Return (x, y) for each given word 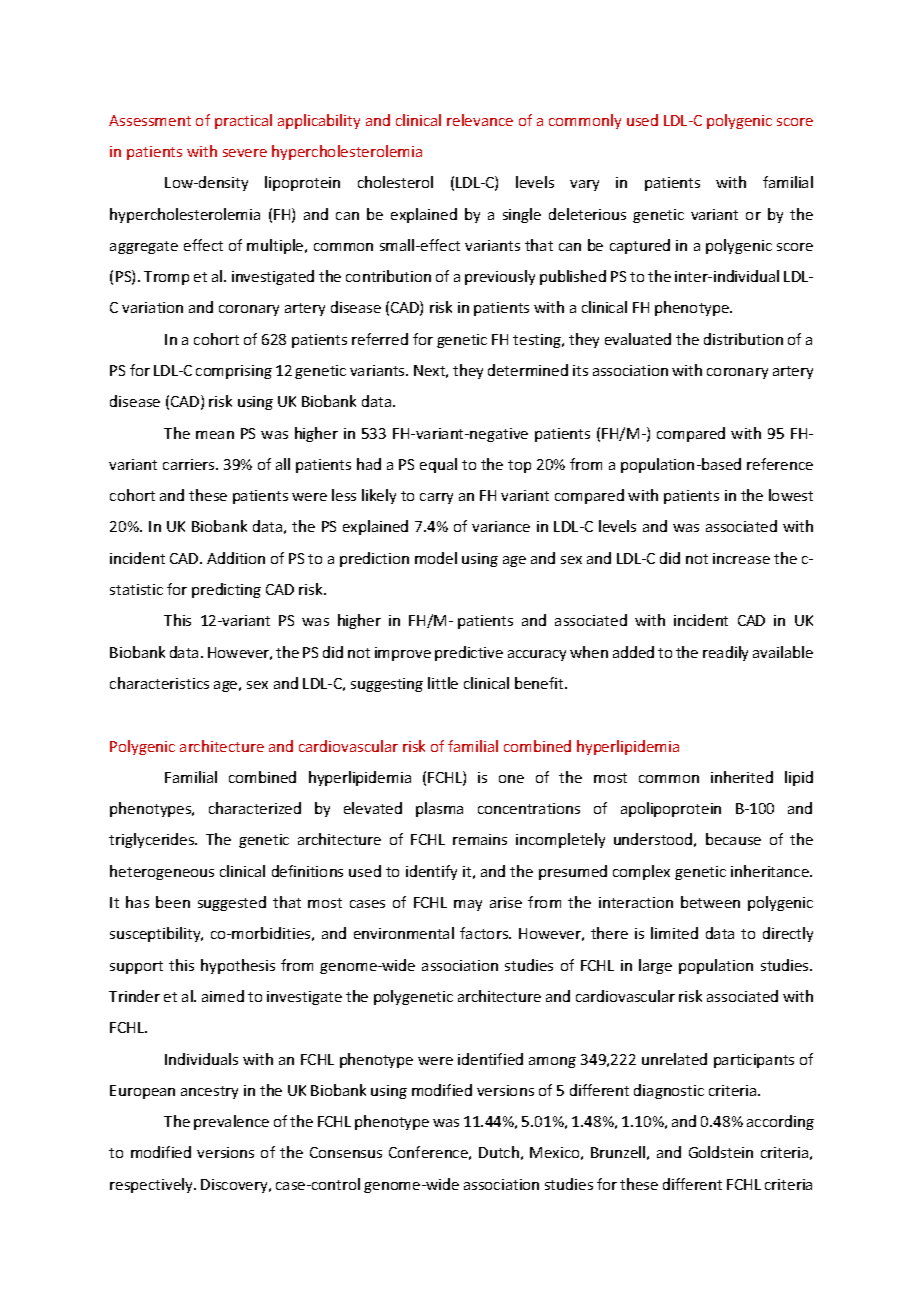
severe (245, 153)
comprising (234, 372)
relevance (480, 120)
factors (485, 933)
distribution (743, 339)
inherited (742, 777)
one (511, 779)
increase (741, 558)
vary (584, 185)
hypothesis (238, 966)
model (436, 558)
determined (528, 370)
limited (674, 933)
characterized (255, 808)
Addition (236, 558)
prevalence (231, 1122)
